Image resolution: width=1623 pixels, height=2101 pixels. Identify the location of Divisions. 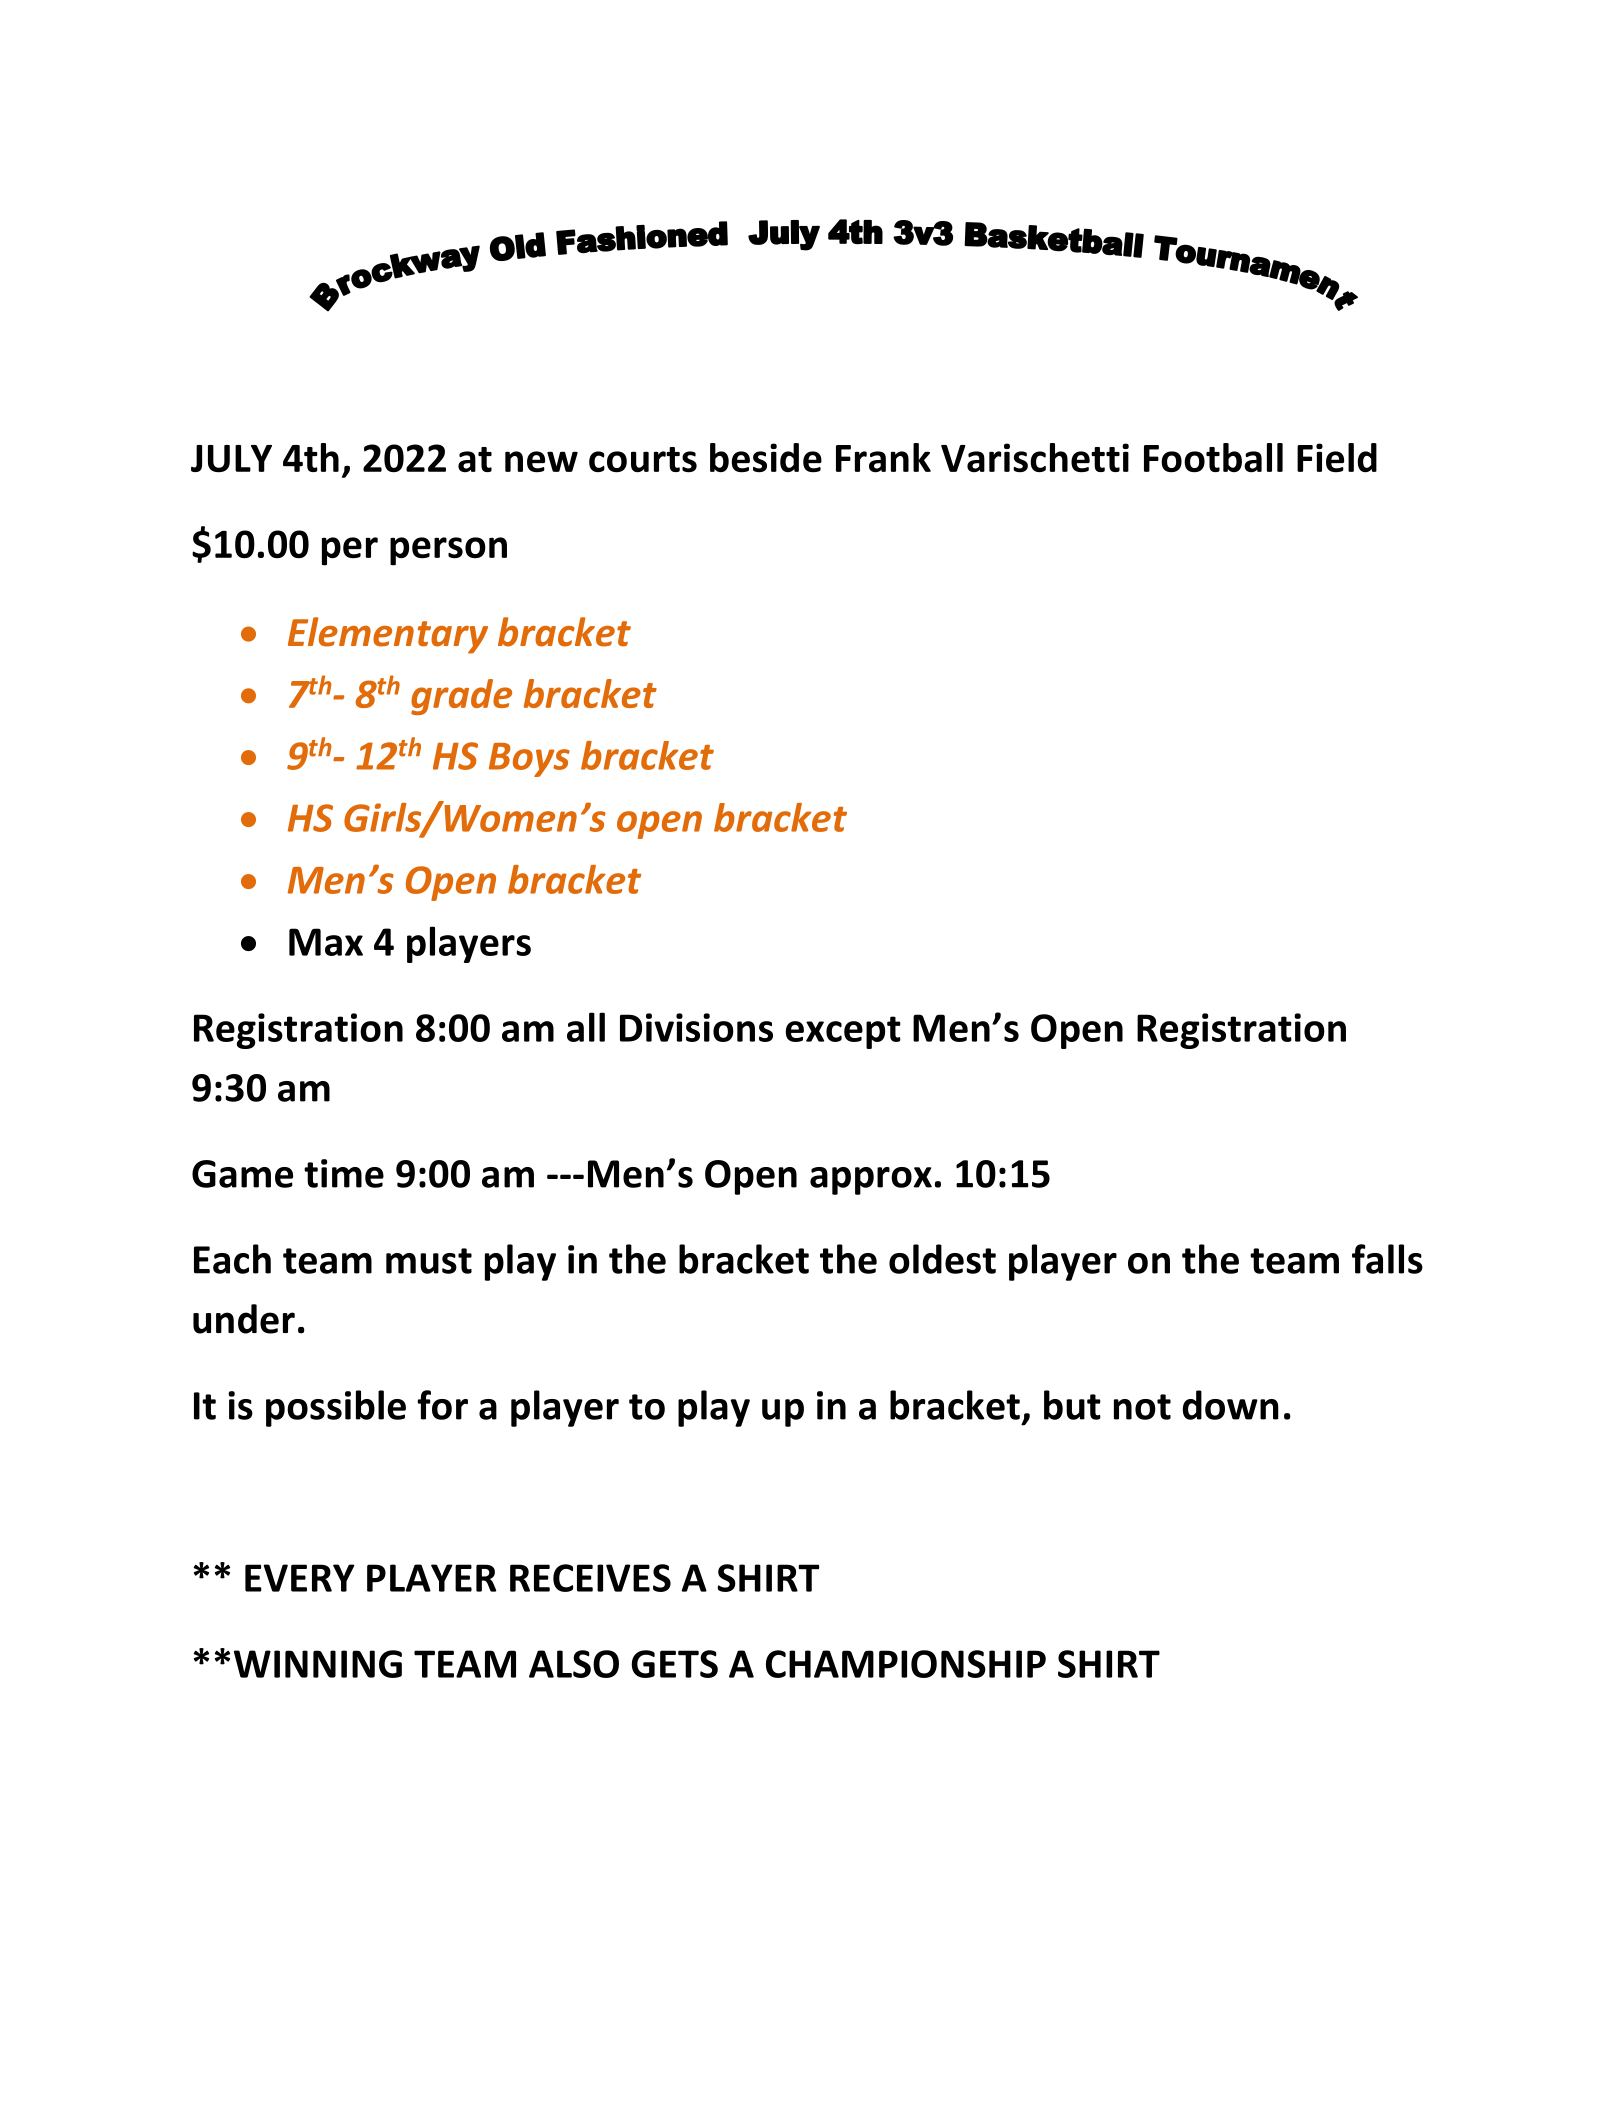
(696, 1027).
